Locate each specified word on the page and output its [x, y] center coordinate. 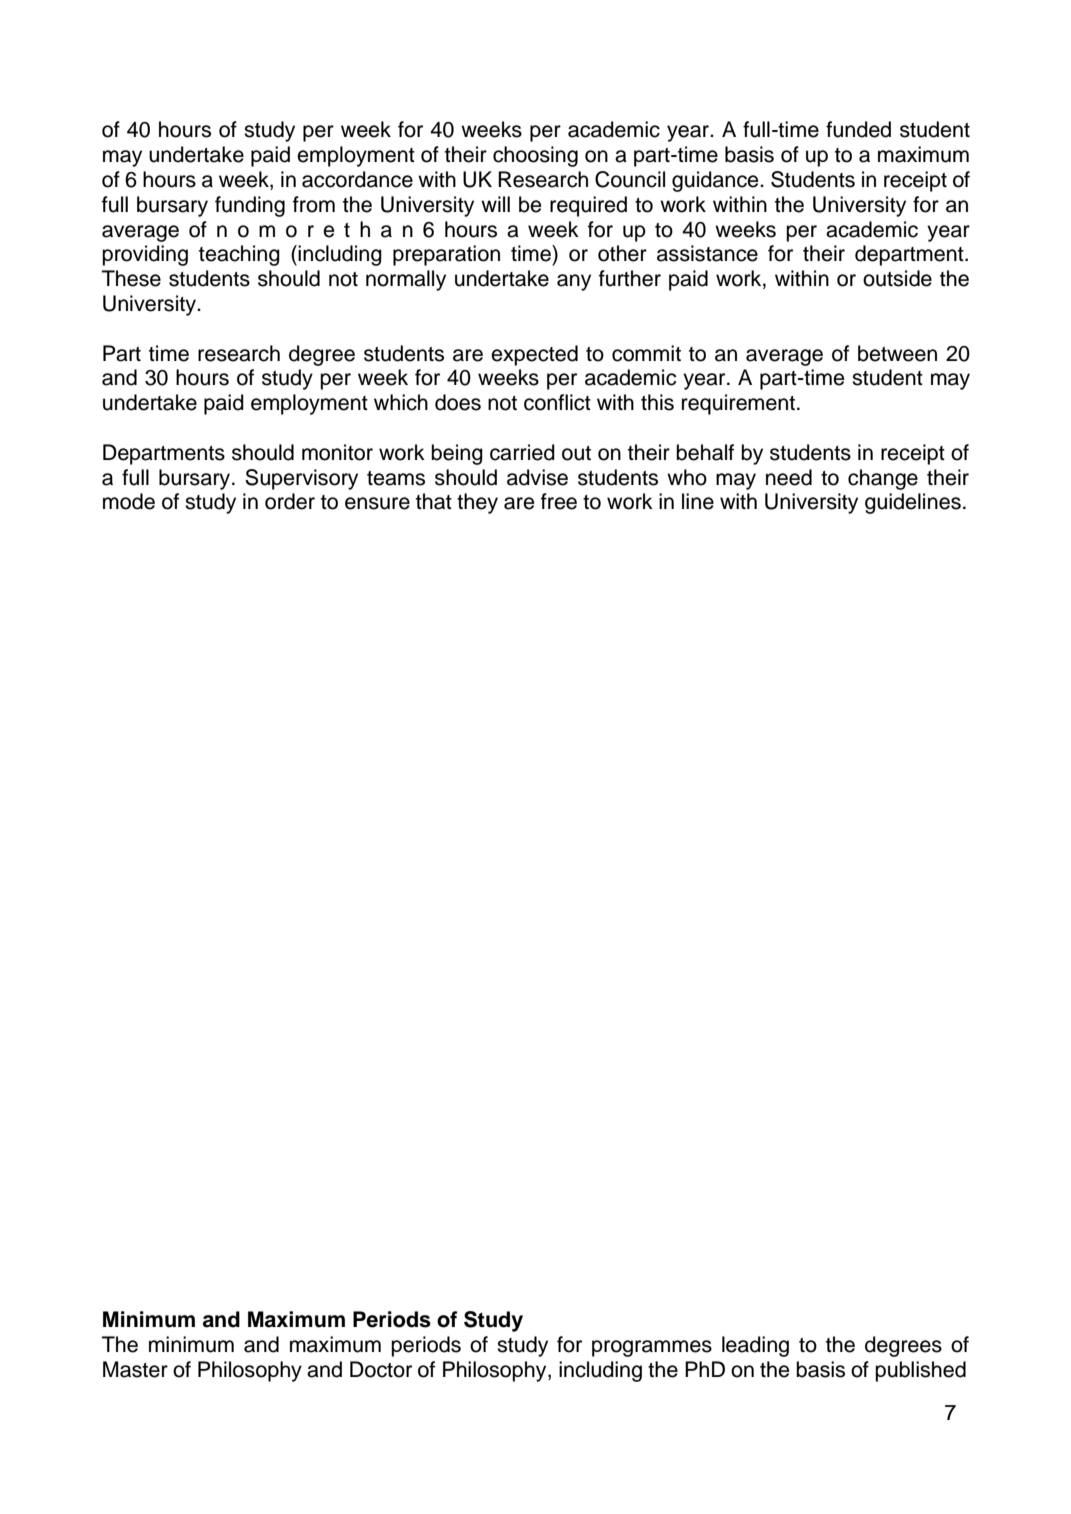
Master [135, 1369]
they [477, 503]
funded [858, 129]
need [789, 477]
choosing [535, 156]
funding [250, 206]
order [290, 501]
